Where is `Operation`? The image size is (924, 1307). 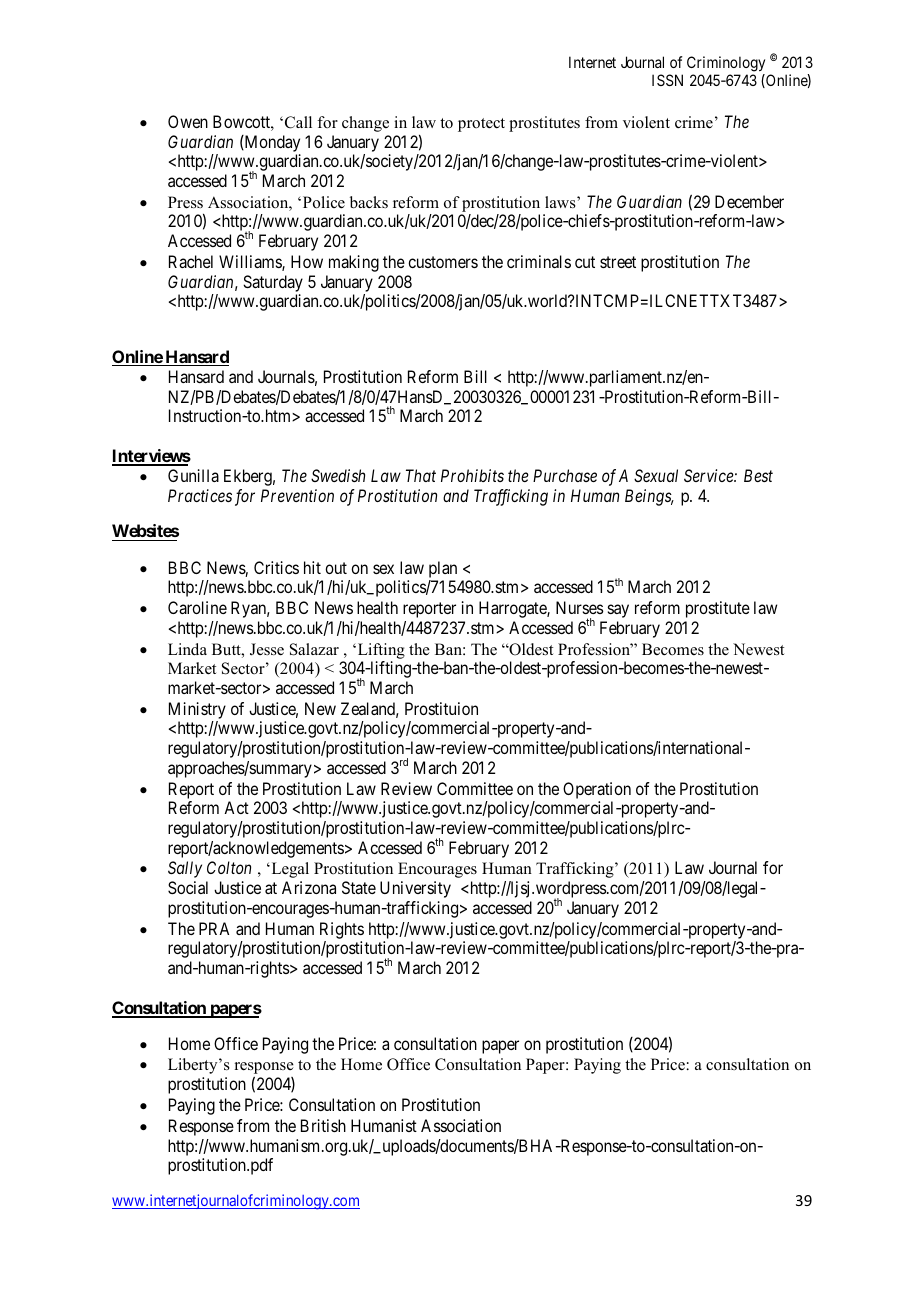 Operation is located at coordinates (597, 790).
